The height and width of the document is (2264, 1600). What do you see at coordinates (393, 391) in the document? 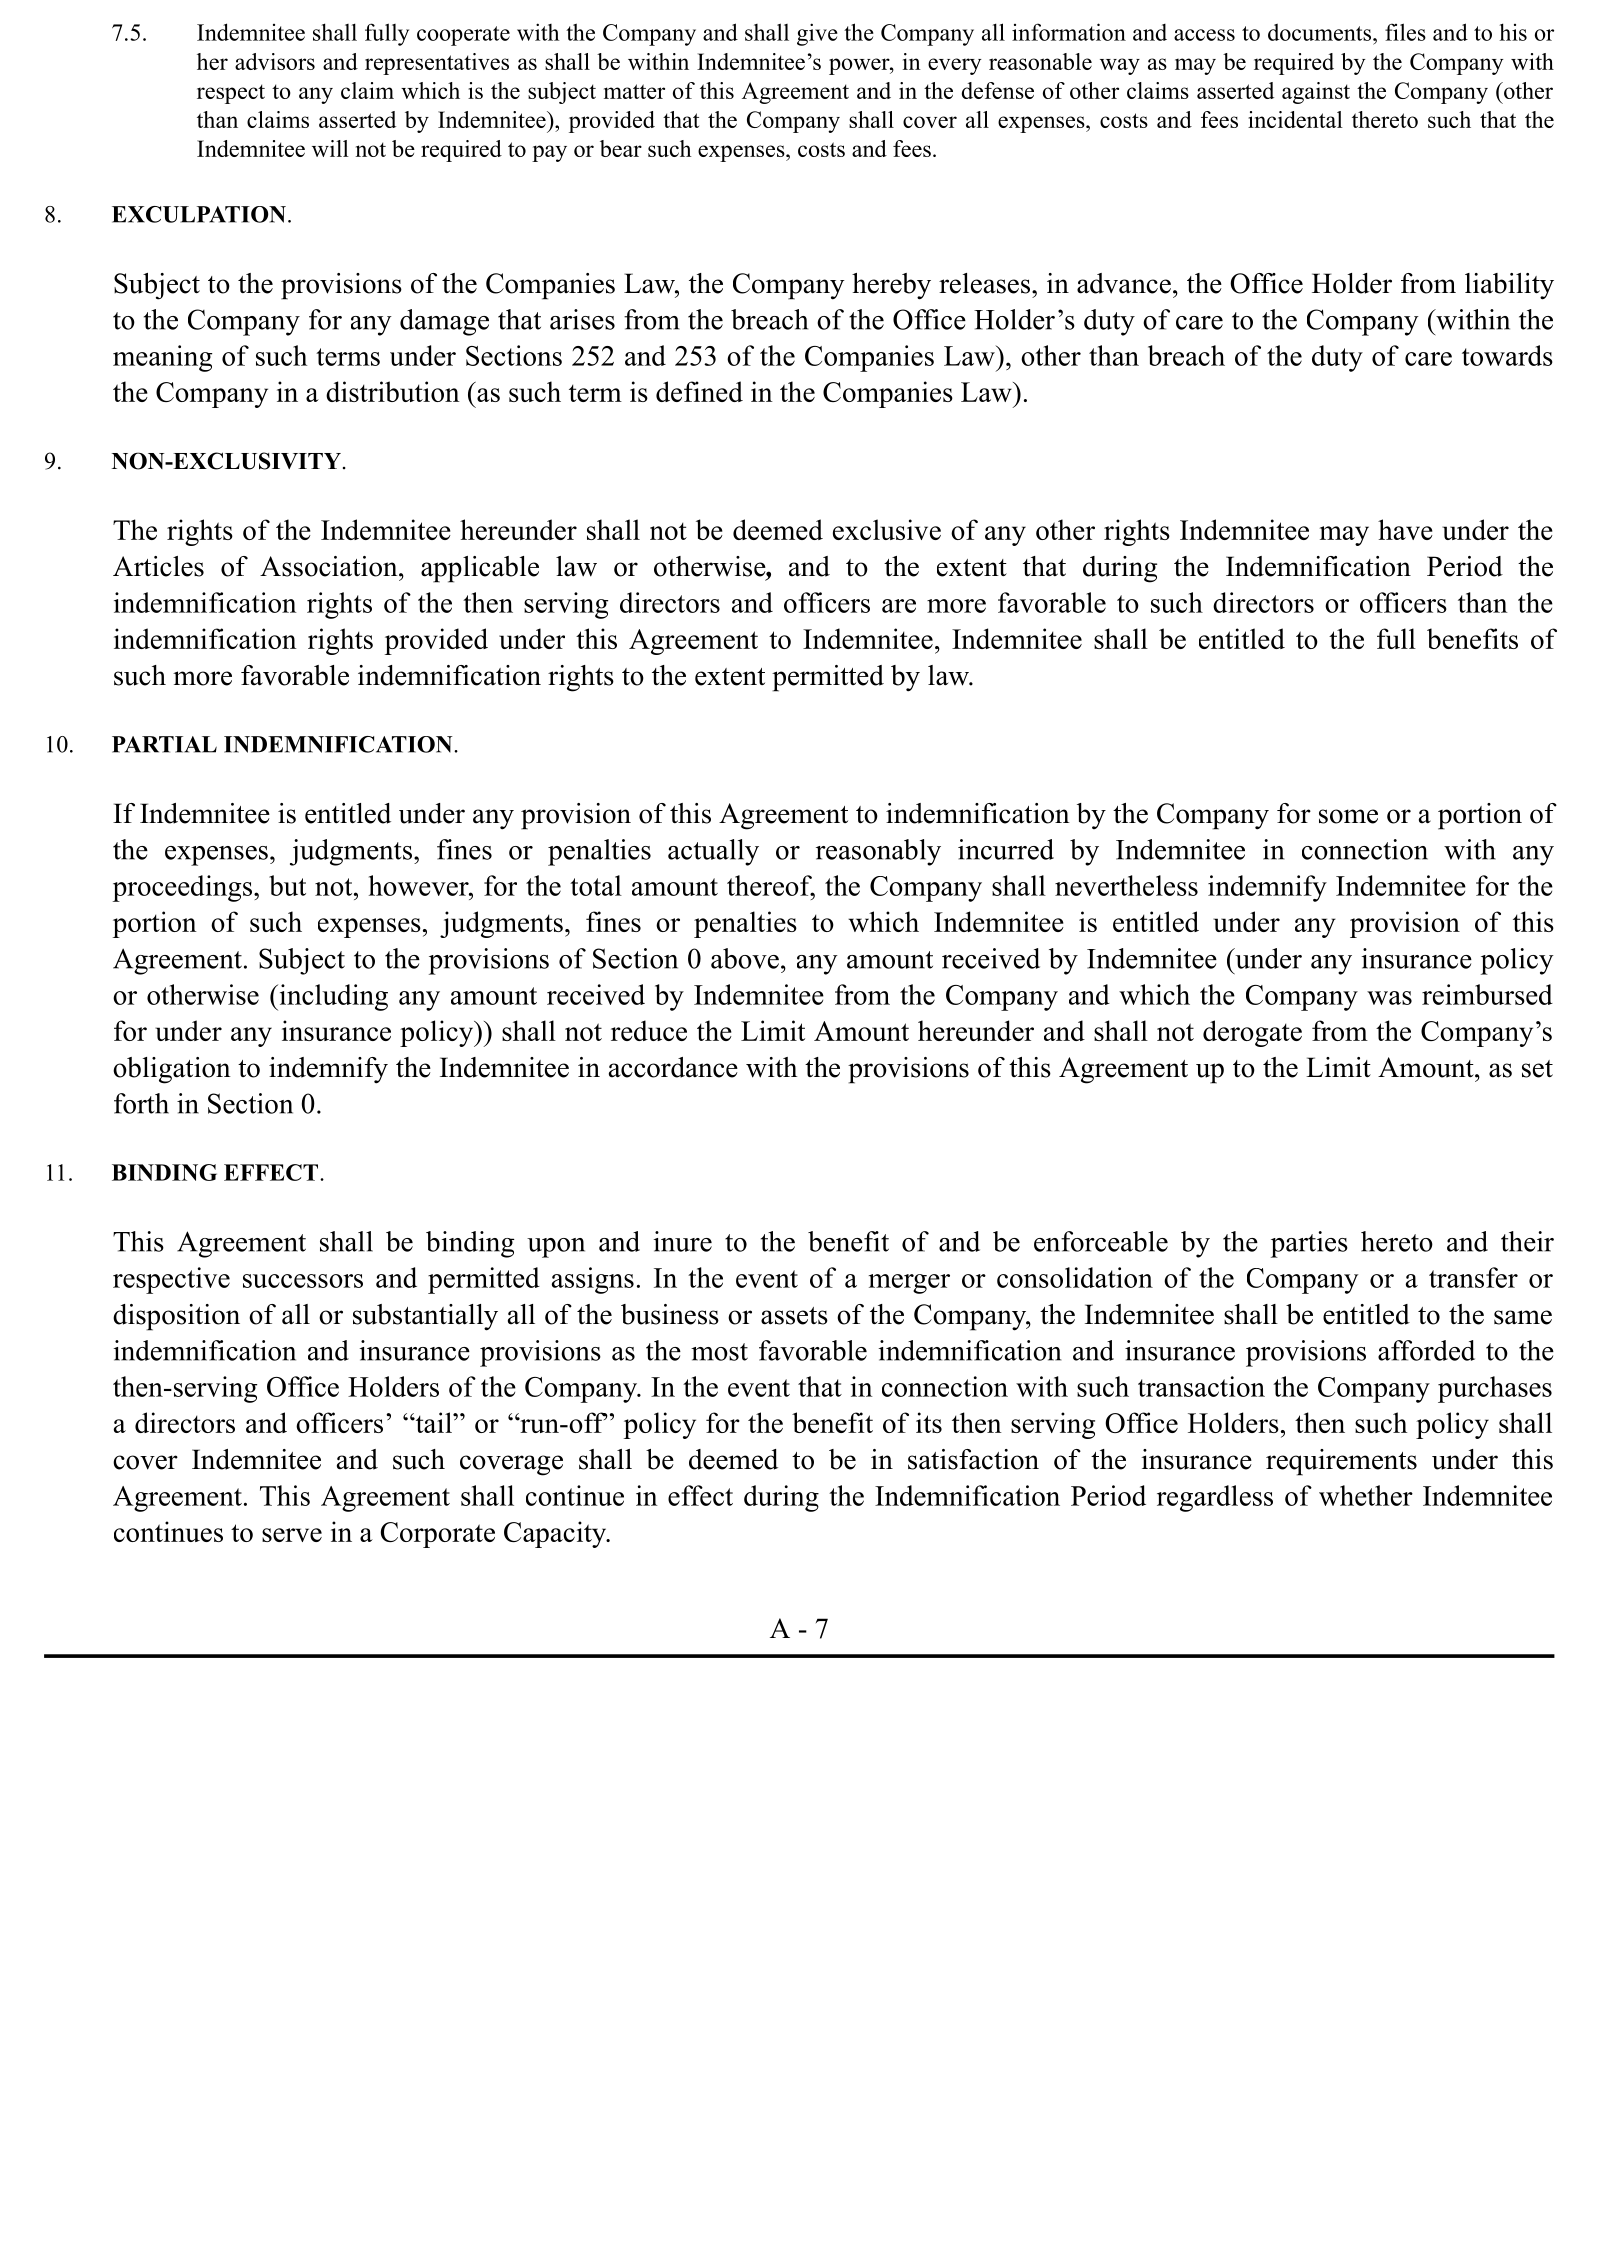
I see `distribution` at bounding box center [393, 391].
